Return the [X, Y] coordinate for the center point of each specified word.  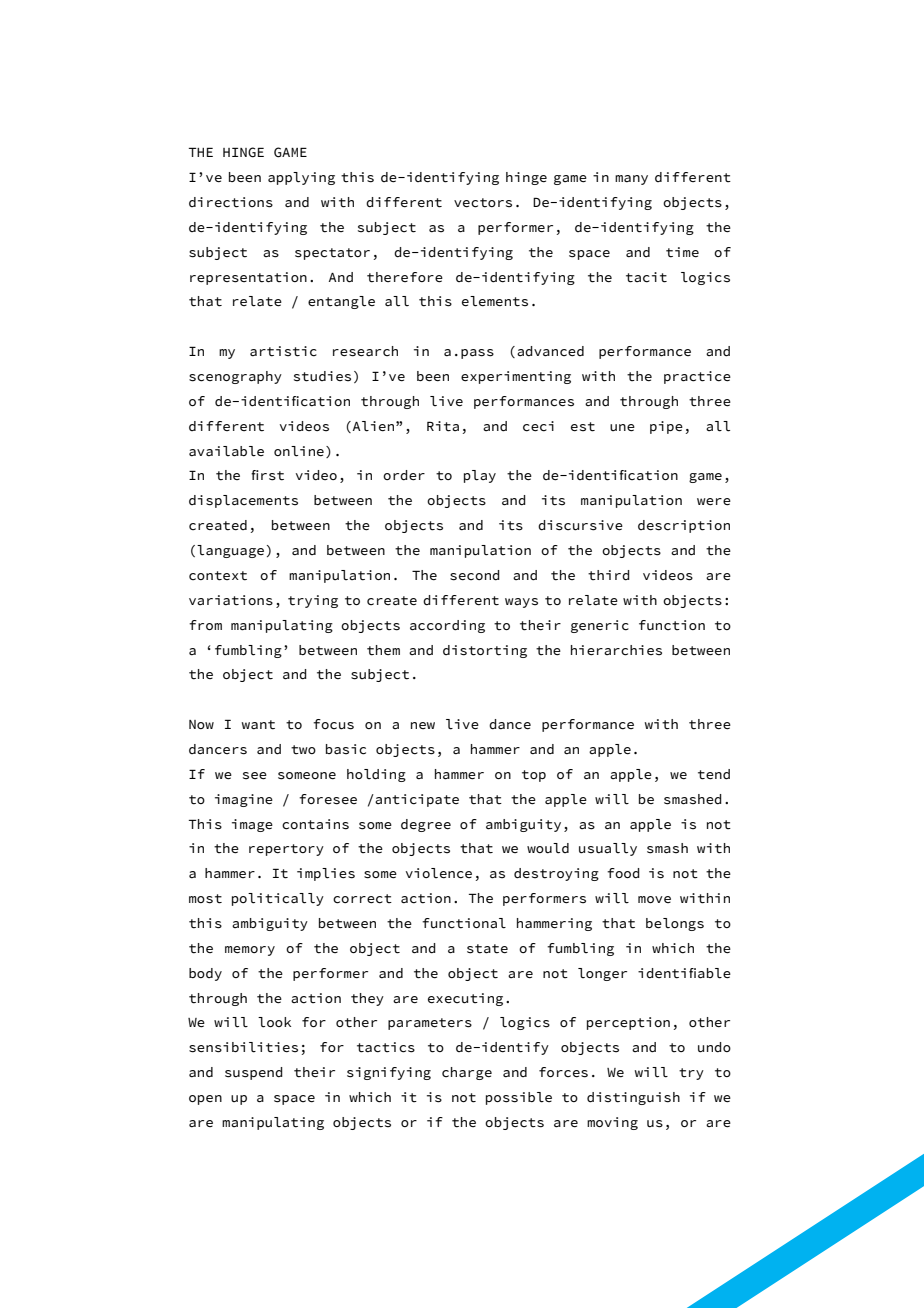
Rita [443, 426]
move [654, 899]
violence [439, 873]
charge [467, 1073]
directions [231, 202]
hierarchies [616, 650]
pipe [666, 427]
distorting [485, 651]
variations [231, 600]
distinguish [633, 1098]
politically [278, 899]
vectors [483, 203]
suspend [254, 1073]
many [631, 180]
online [299, 451]
